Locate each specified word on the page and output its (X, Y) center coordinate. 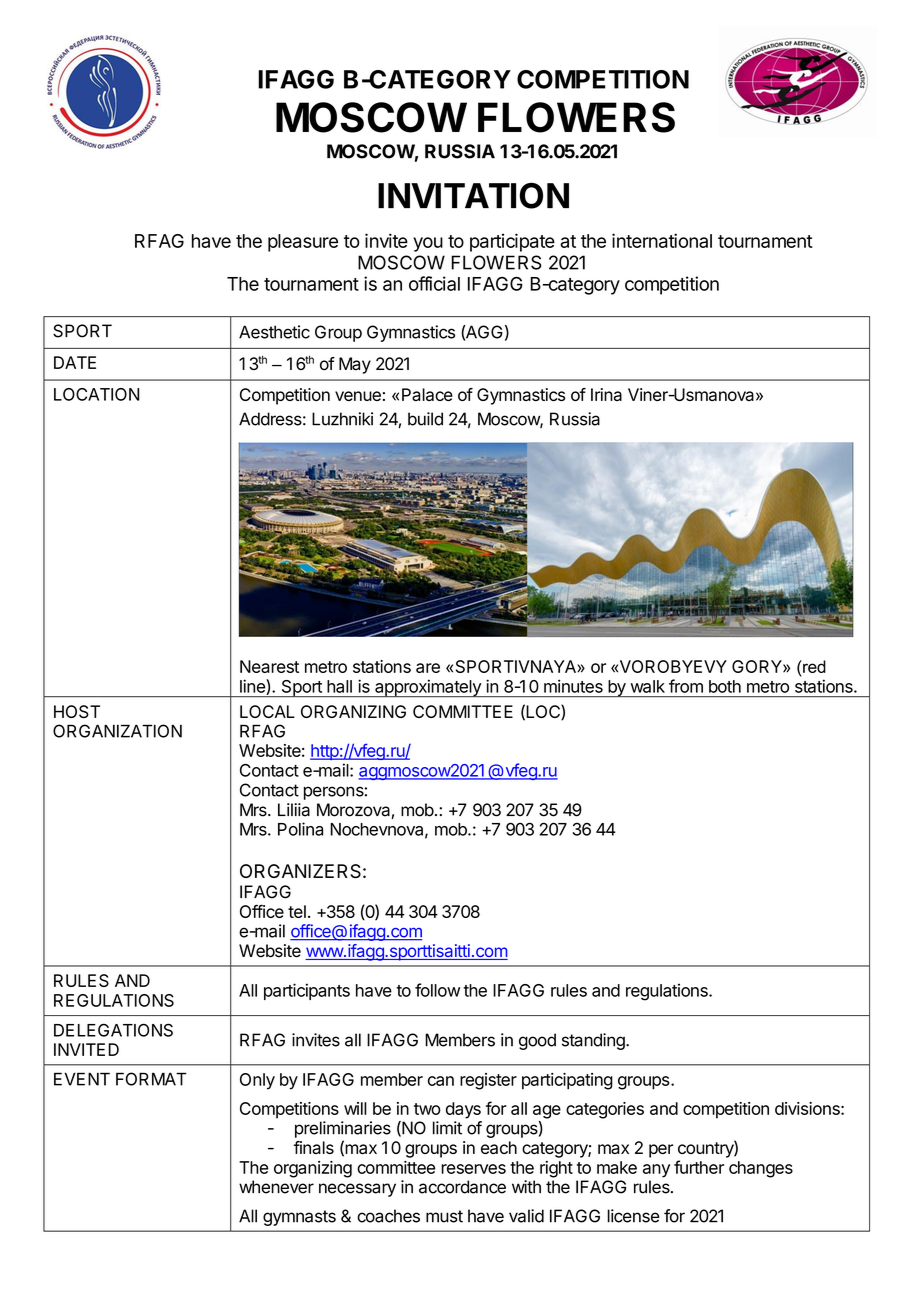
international (662, 240)
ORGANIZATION (117, 731)
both (725, 686)
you (428, 244)
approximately (428, 688)
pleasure (303, 243)
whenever (276, 1187)
